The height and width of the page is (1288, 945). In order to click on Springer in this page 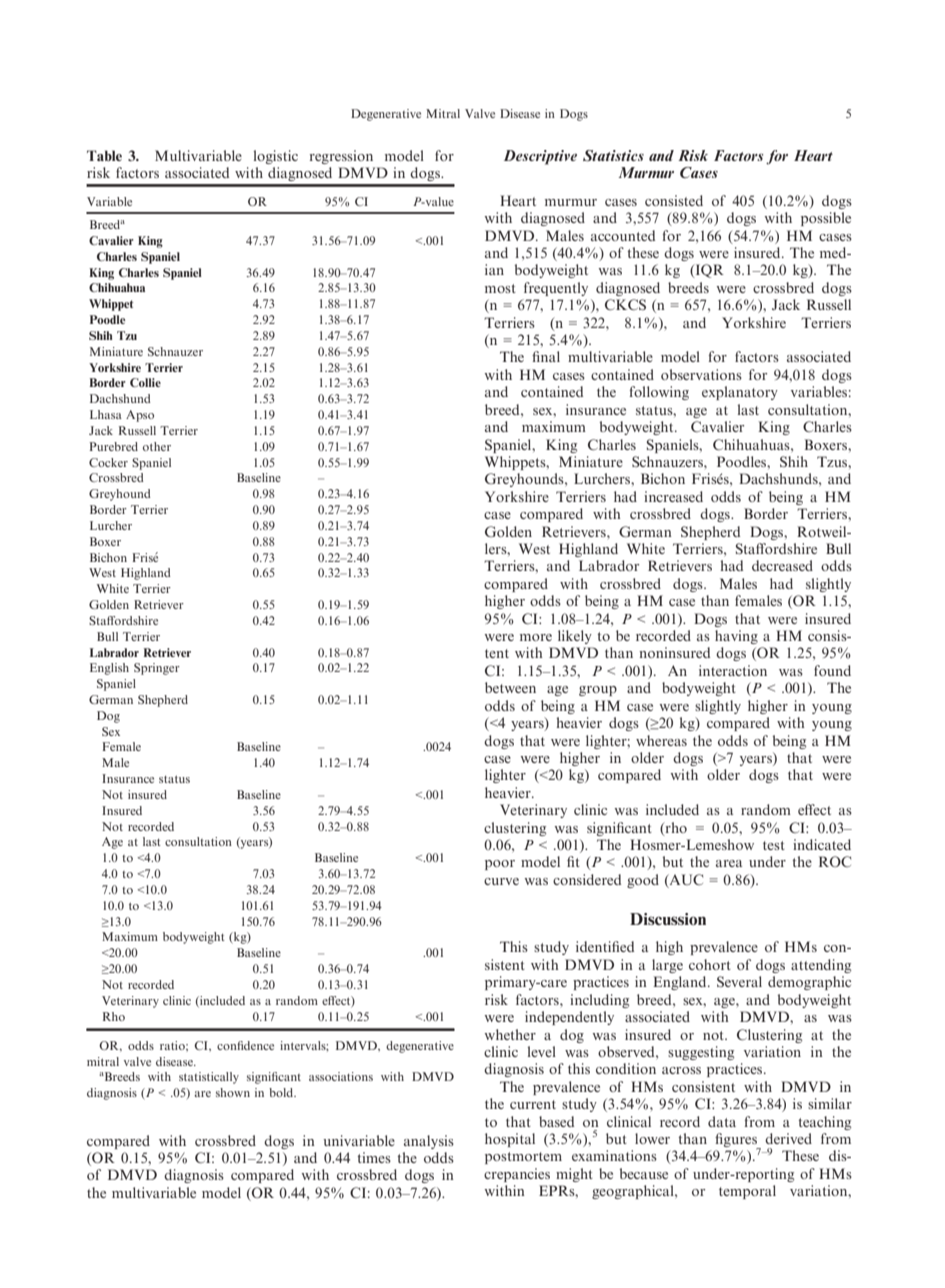, I will do `click(157, 669)`.
